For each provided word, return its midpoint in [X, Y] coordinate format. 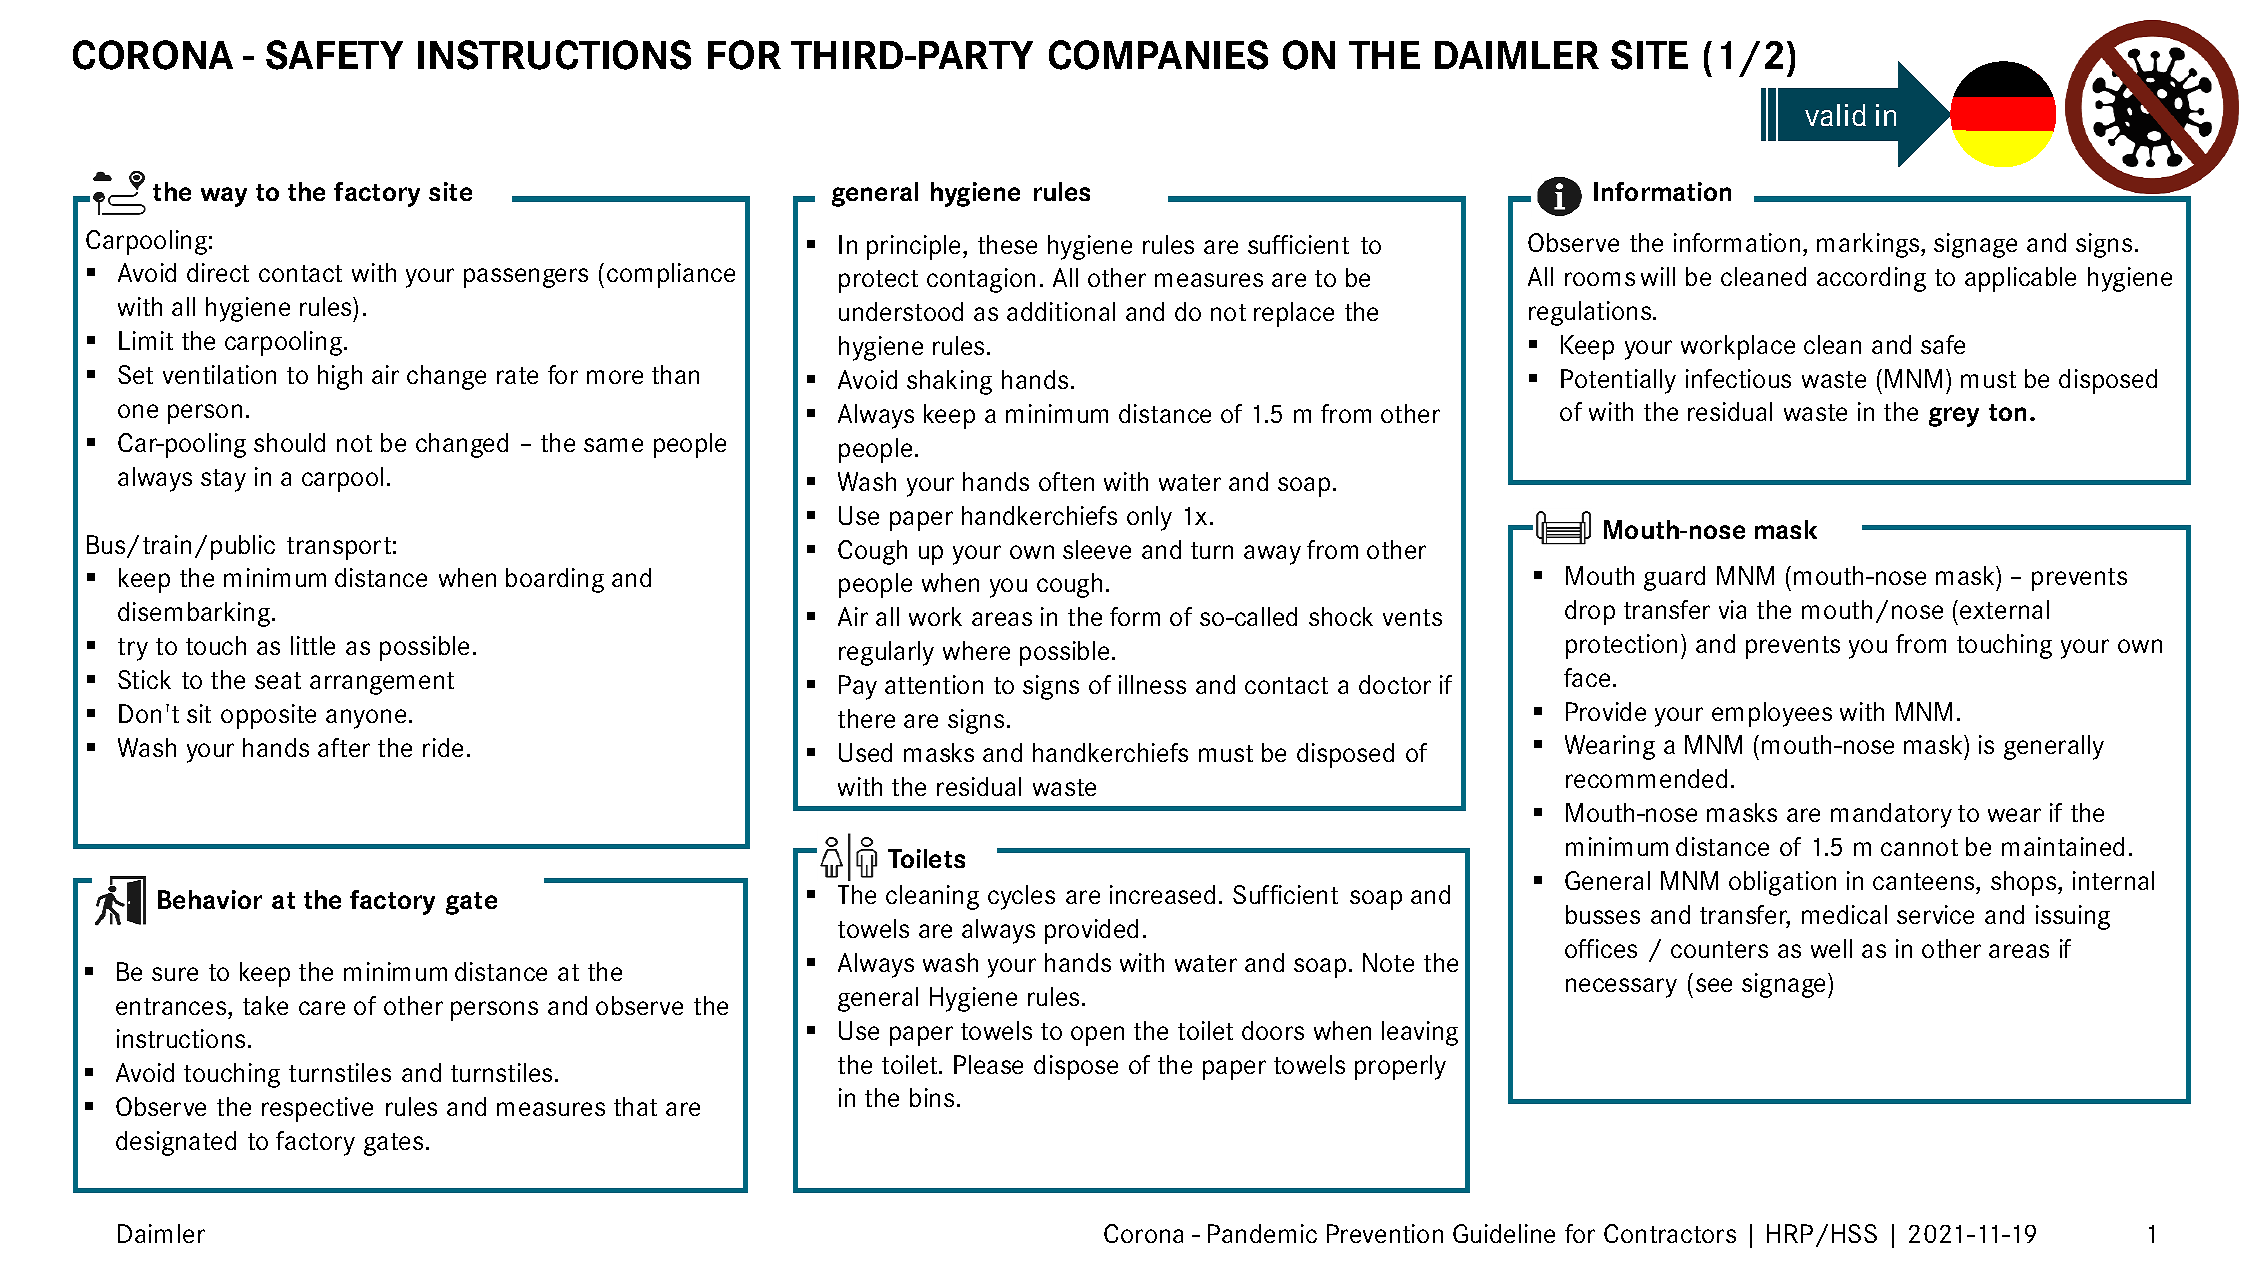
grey [1954, 417]
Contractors [1670, 1233]
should [289, 442]
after [344, 747]
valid [1835, 115]
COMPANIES [1158, 55]
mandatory [1891, 815]
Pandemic [1262, 1233]
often [1066, 481]
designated [176, 1143]
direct [218, 272]
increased [1162, 894]
